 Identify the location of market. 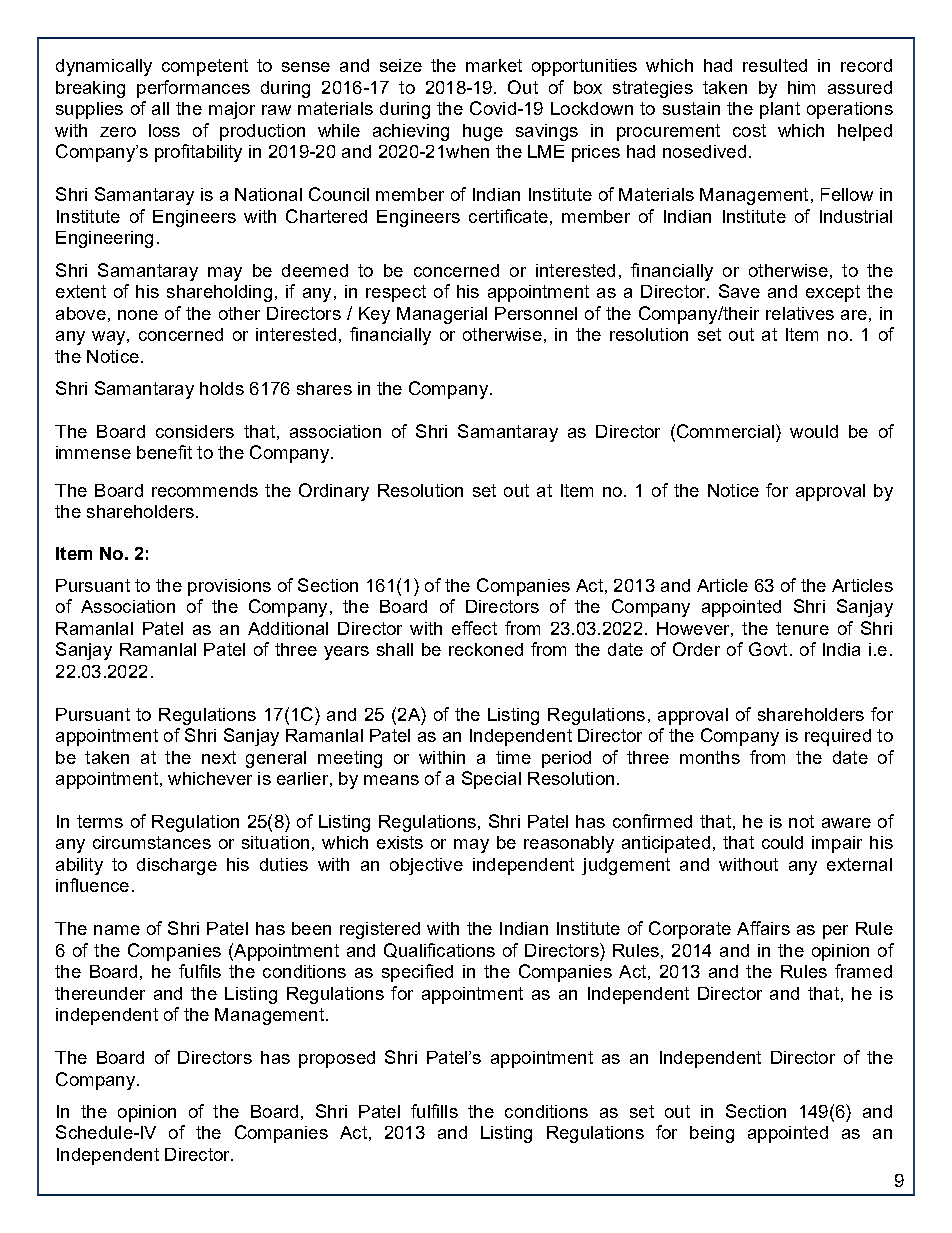
(494, 65).
